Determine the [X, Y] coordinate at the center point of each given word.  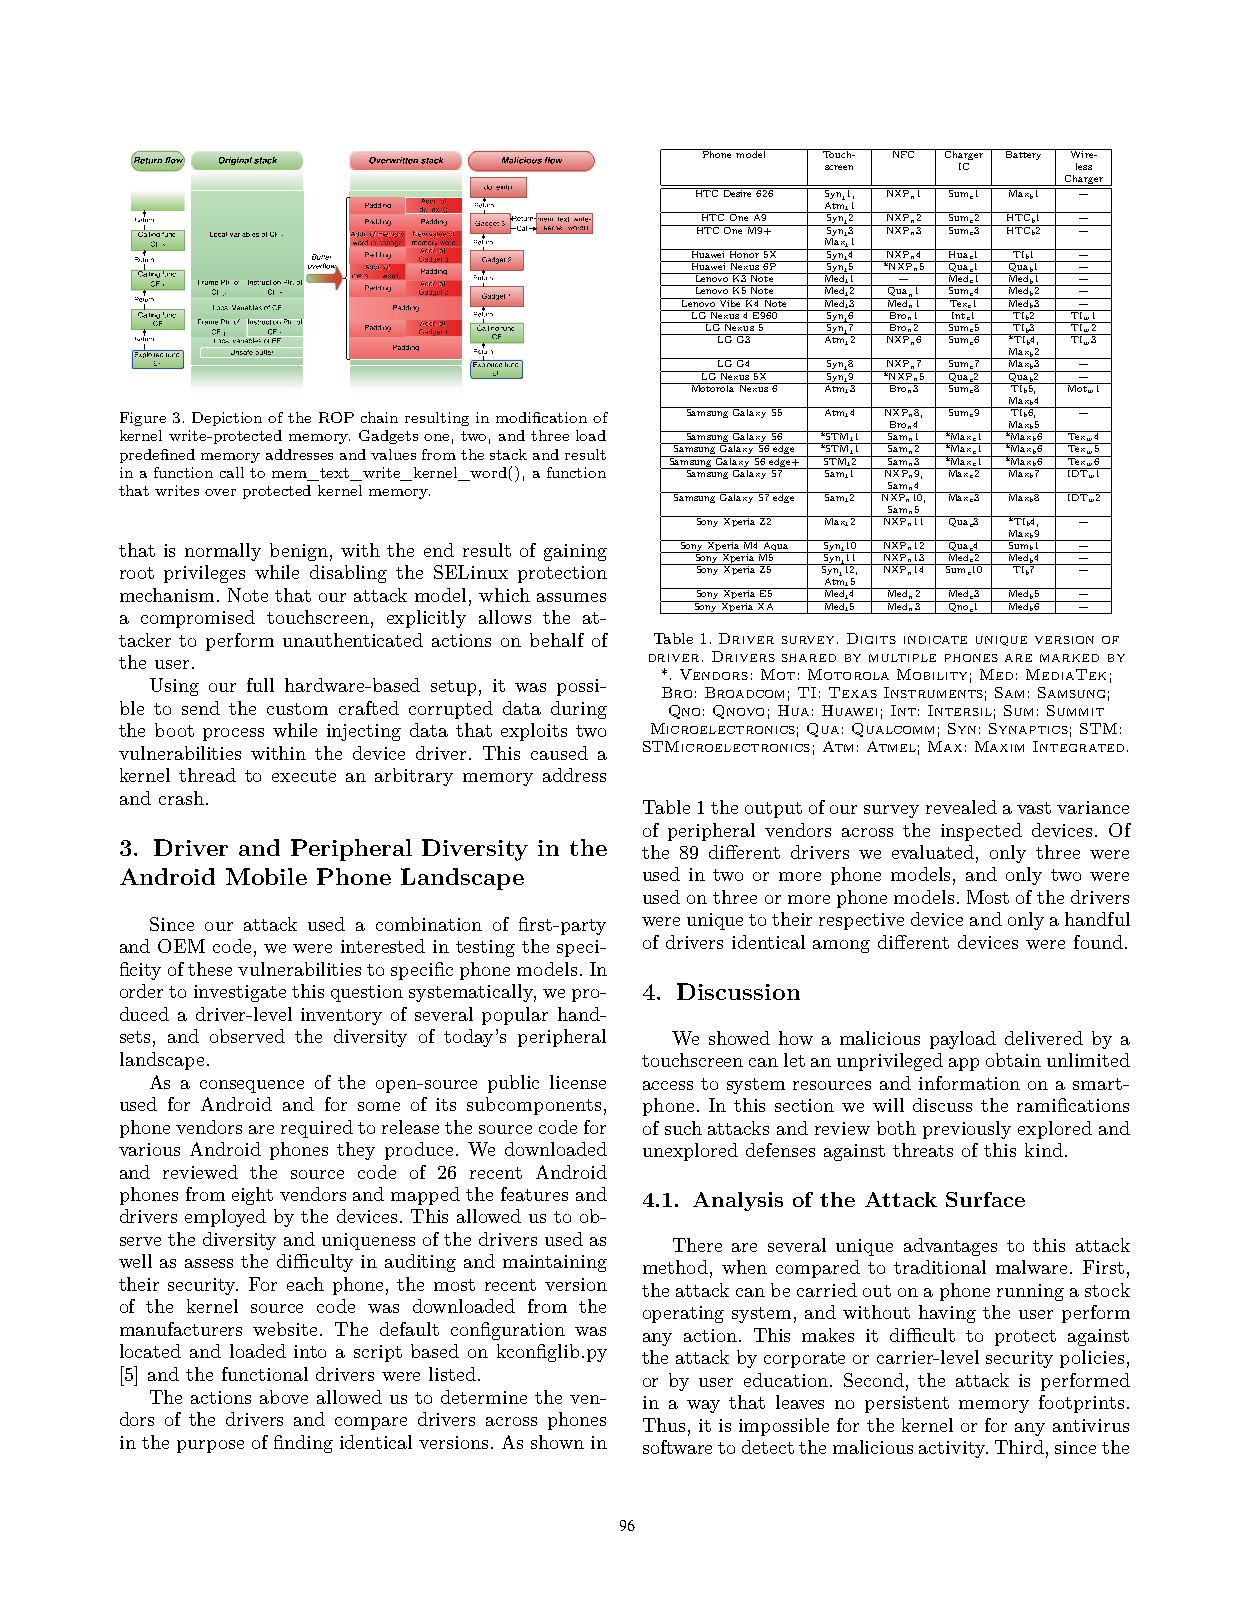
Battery [1023, 154]
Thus [664, 1425]
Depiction [227, 419]
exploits [534, 732]
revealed [961, 807]
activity [953, 1449]
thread [207, 775]
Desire [738, 192]
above [284, 1397]
